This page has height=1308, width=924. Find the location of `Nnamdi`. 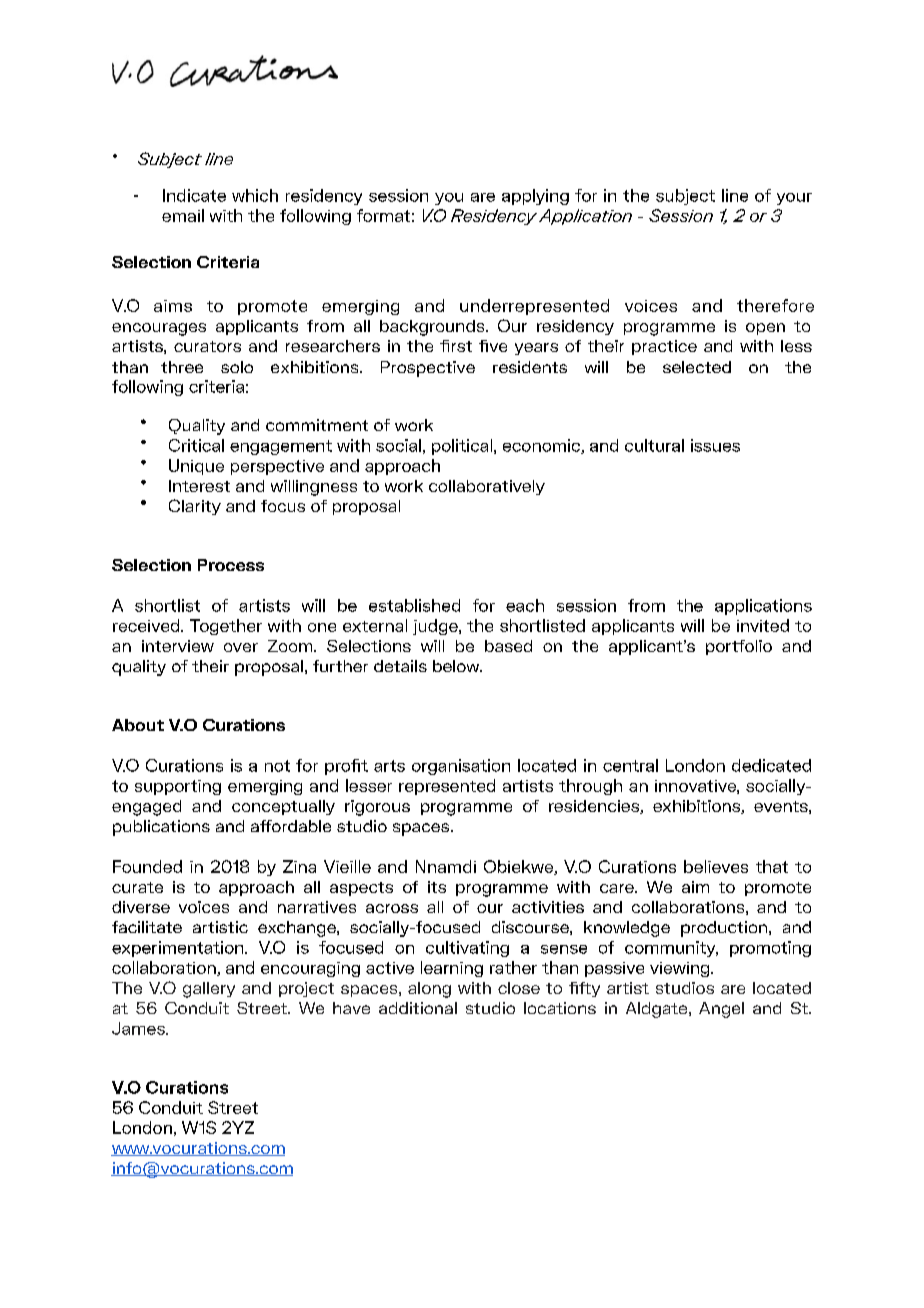

Nnamdi is located at coordinates (446, 866).
